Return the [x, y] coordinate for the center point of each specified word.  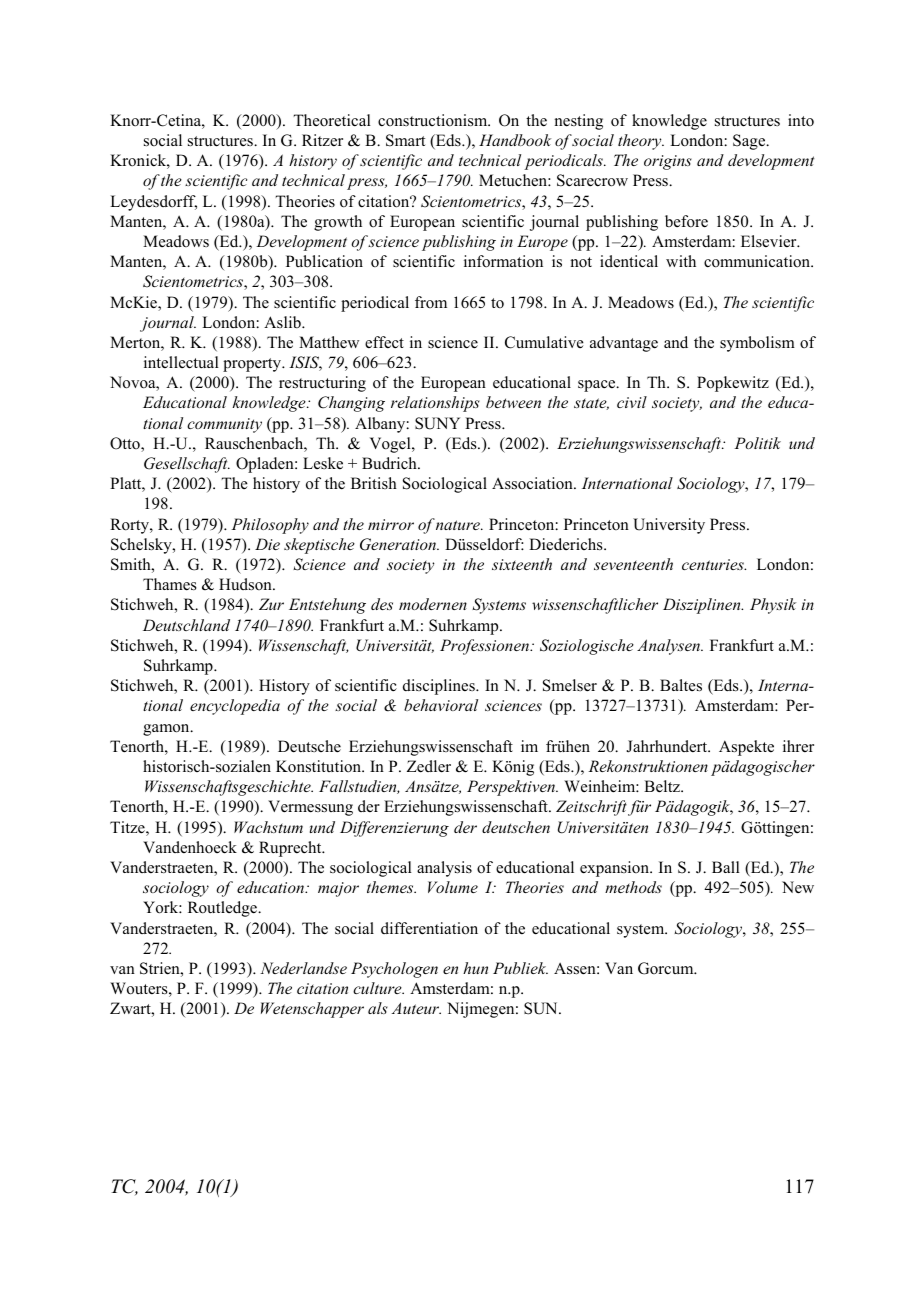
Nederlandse [303, 968]
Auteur [416, 1008]
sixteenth [522, 564]
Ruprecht [291, 849]
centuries [714, 564]
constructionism [434, 120]
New [798, 887]
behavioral [441, 705]
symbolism [757, 344]
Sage [750, 142]
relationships [435, 404]
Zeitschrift [591, 808]
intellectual [181, 362]
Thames [170, 584]
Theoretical [332, 120]
